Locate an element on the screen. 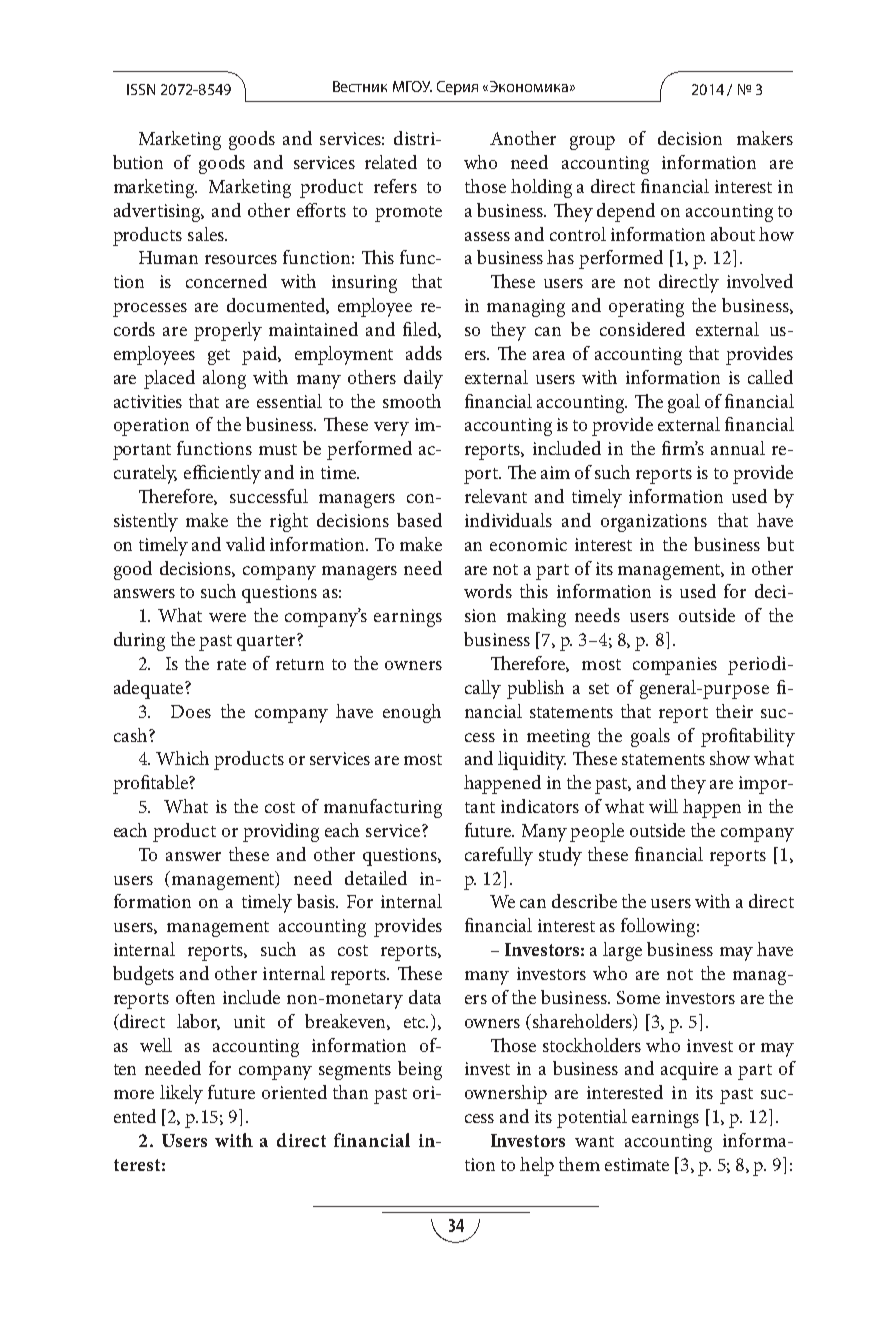 This screenshot has width=896, height=1332. likely is located at coordinates (181, 1094).
